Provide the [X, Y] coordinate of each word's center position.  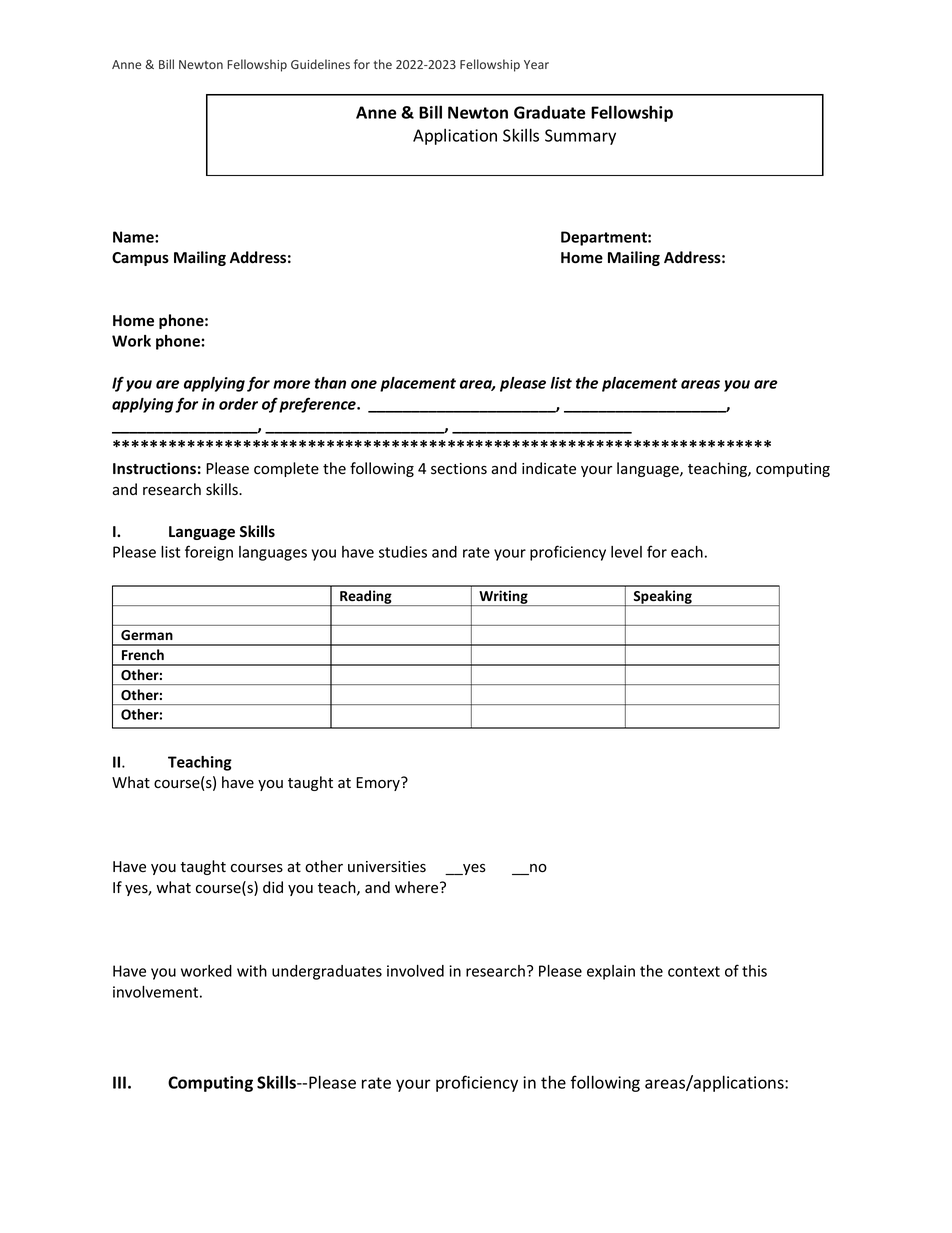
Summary [580, 137]
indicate [549, 468]
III [119, 1082]
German [147, 635]
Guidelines [320, 64]
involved [415, 971]
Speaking [662, 598]
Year [536, 64]
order [238, 404]
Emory [379, 784]
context [694, 971]
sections [459, 469]
